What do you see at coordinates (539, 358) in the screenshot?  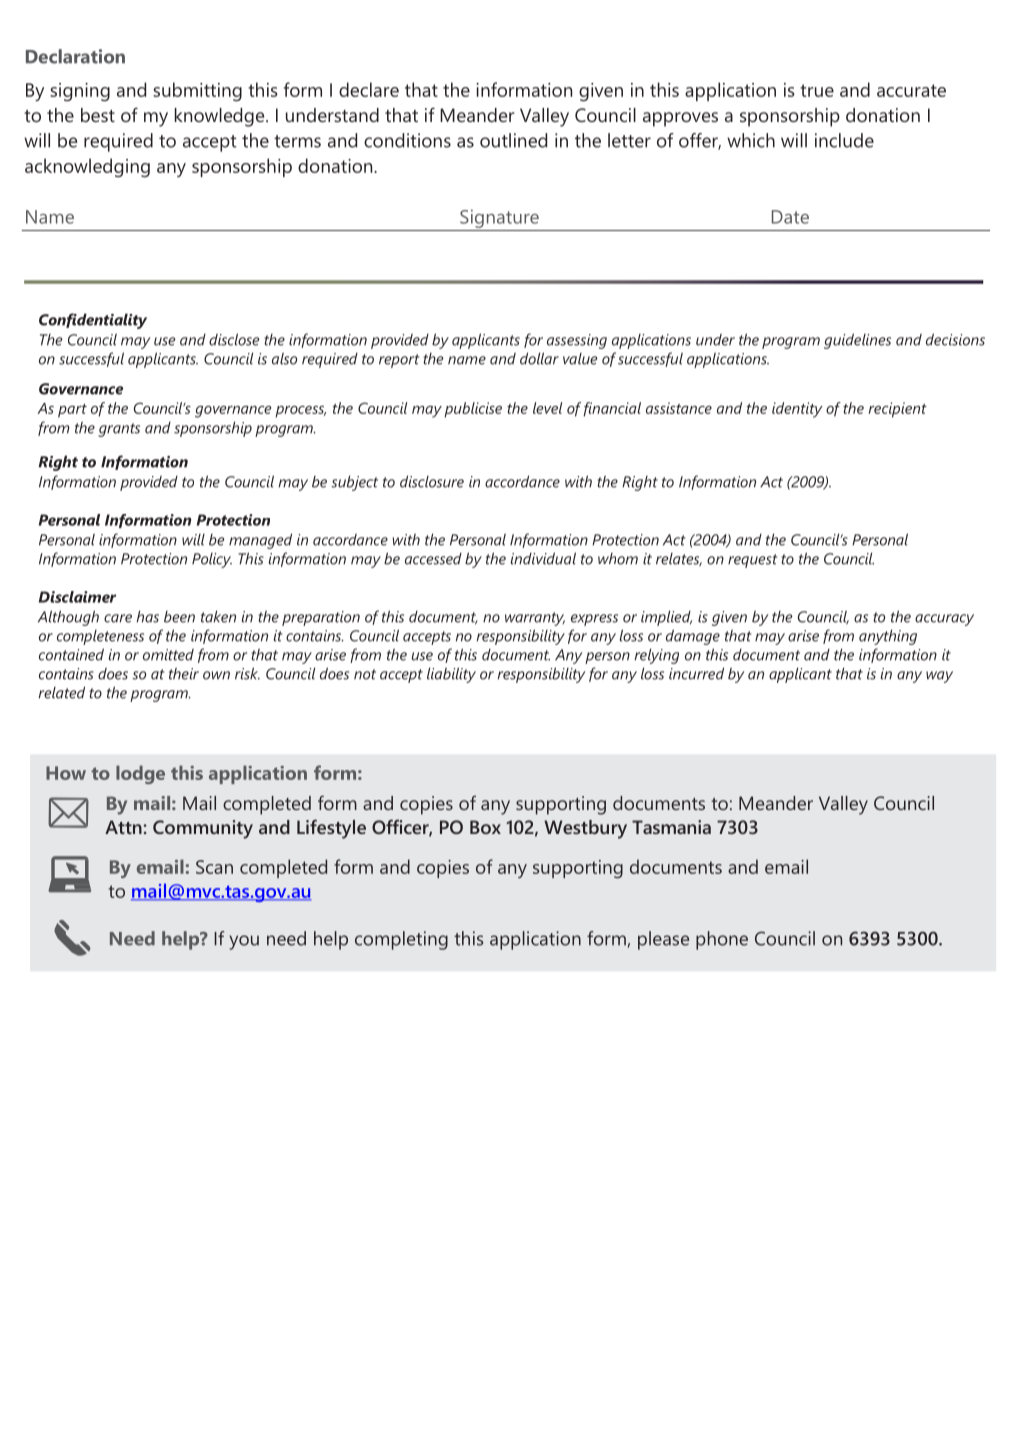 I see `dollar` at bounding box center [539, 358].
